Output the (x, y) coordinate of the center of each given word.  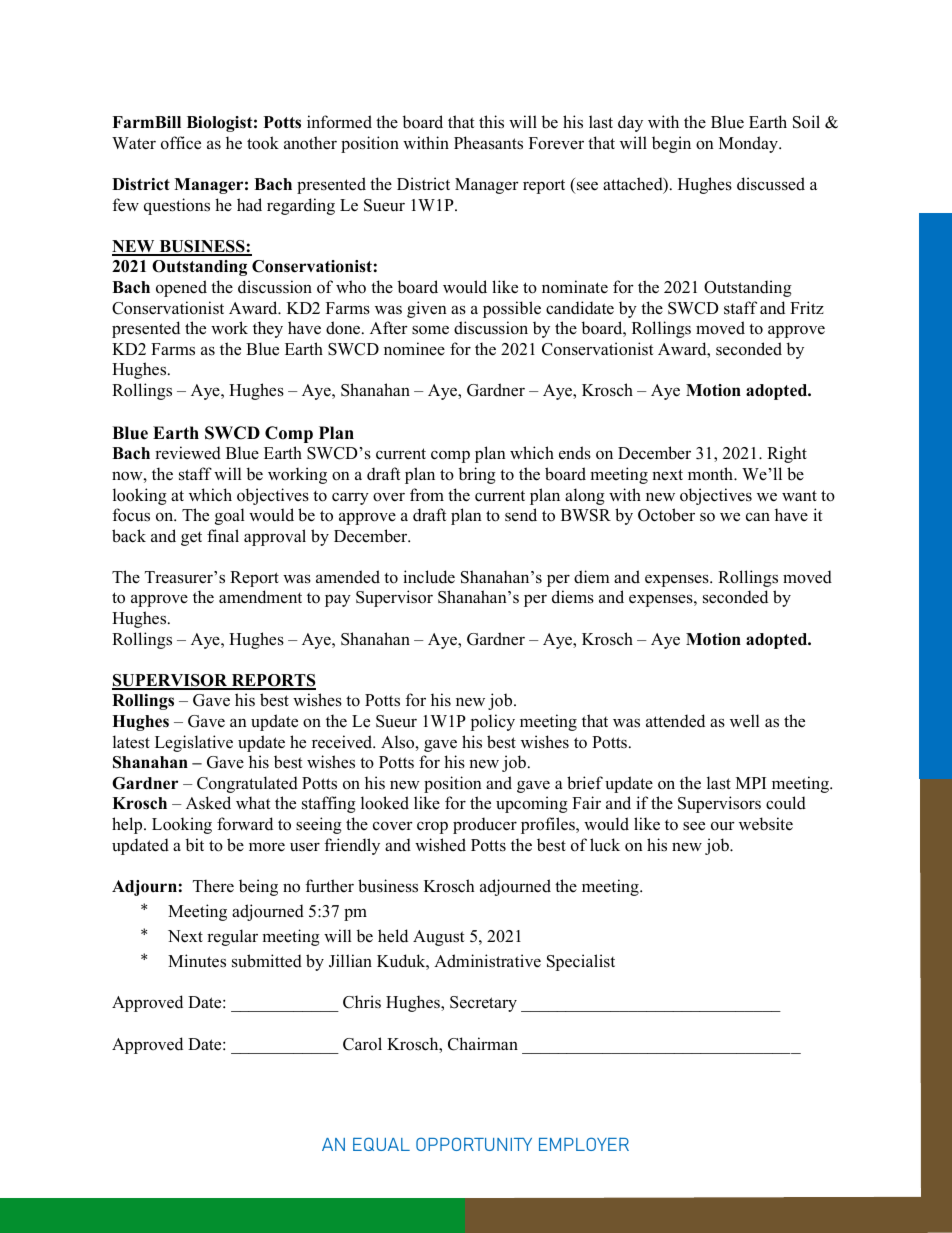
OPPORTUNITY (474, 1144)
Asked (208, 803)
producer (485, 825)
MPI (751, 783)
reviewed (188, 453)
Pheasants (488, 143)
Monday (749, 144)
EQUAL (381, 1144)
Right (787, 454)
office (181, 143)
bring (477, 475)
